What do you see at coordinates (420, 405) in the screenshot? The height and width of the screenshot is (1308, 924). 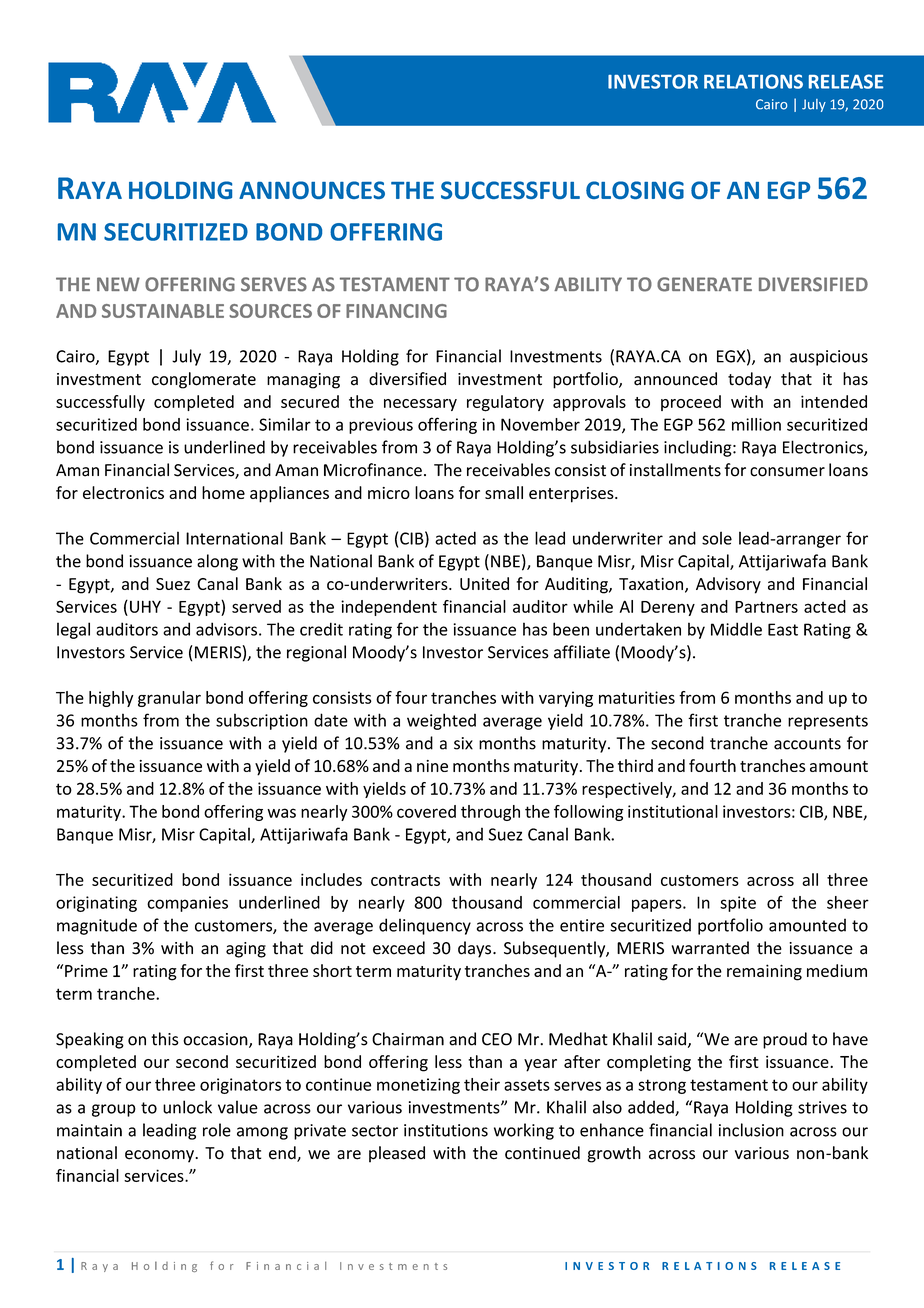 I see `necessary` at bounding box center [420, 405].
